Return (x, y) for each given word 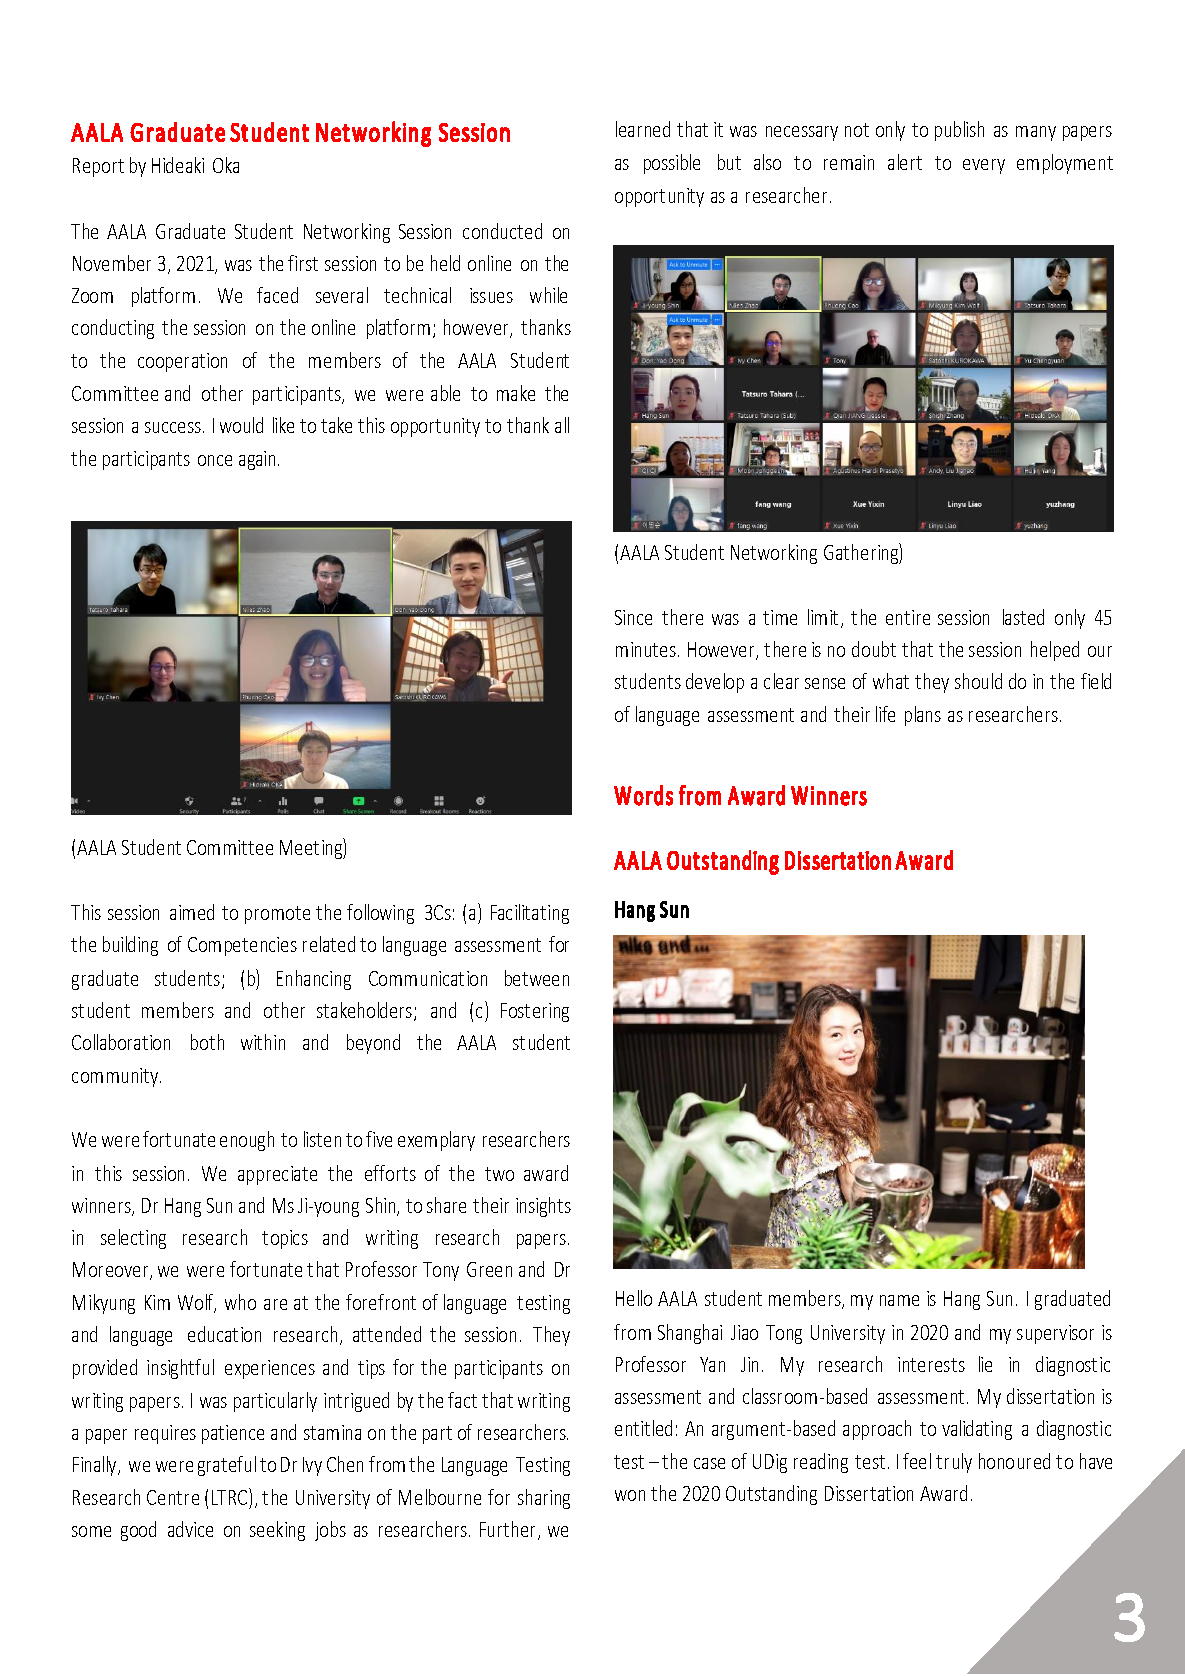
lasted (1023, 617)
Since (633, 617)
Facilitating (530, 914)
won (630, 1495)
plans (923, 716)
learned (643, 129)
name (899, 1300)
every (984, 166)
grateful (227, 1466)
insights (543, 1207)
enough (247, 1141)
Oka (226, 165)
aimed (192, 912)
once (215, 460)
